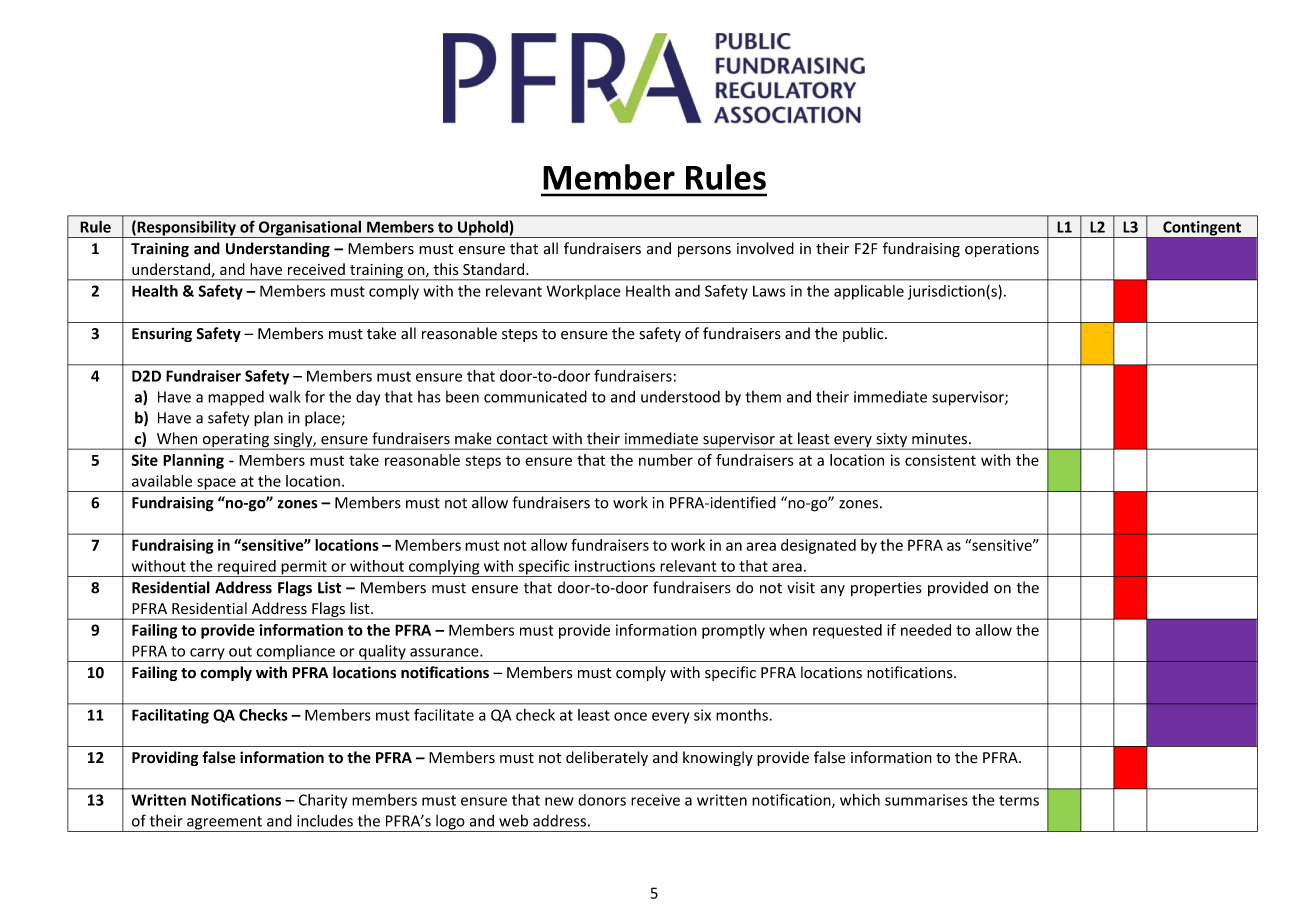  Describe the element at coordinates (207, 655) in the image. I see `carry` at that location.
